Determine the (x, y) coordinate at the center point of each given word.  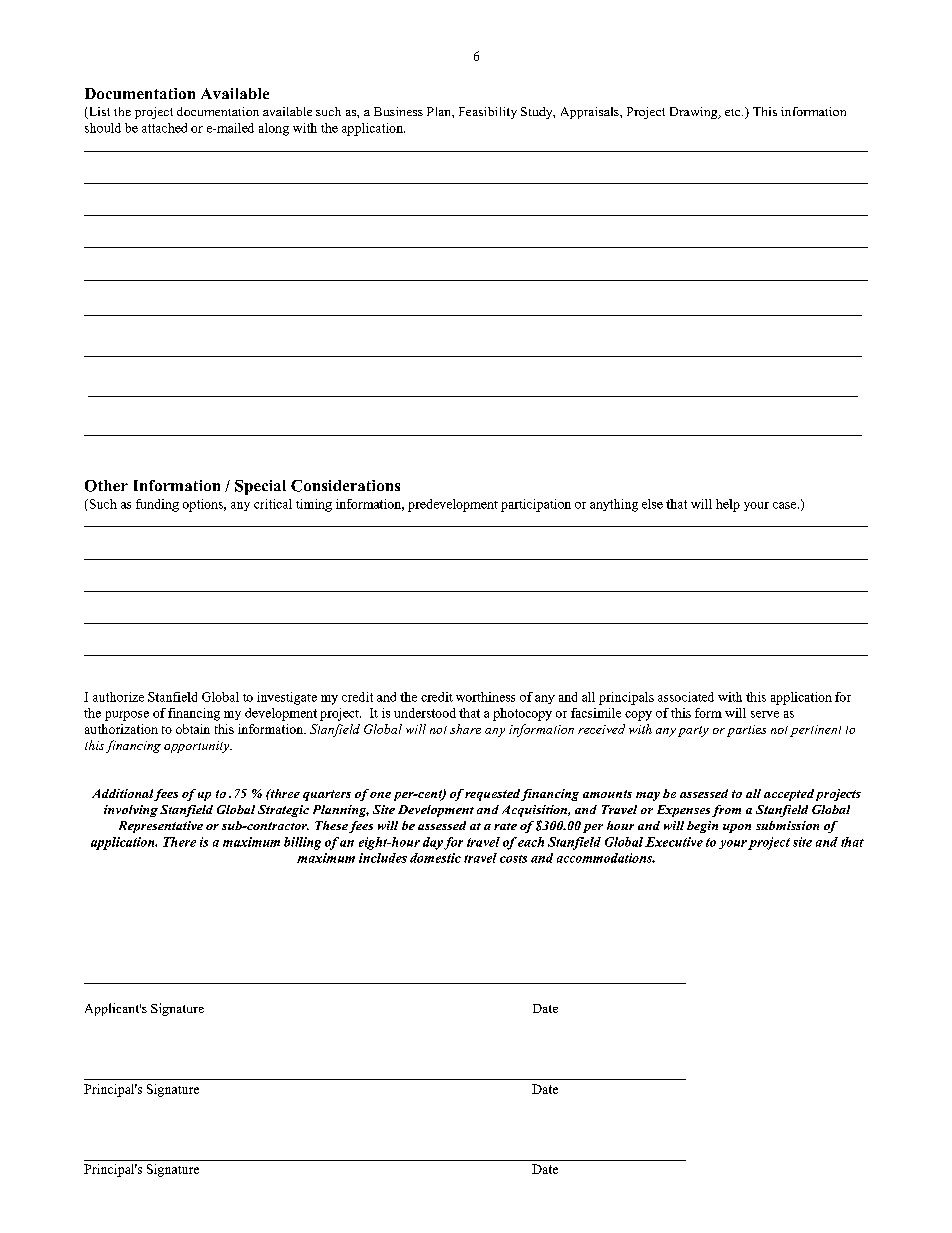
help (728, 505)
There (179, 842)
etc (734, 112)
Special (260, 487)
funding (157, 505)
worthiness (485, 697)
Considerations (345, 486)
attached (164, 128)
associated (686, 697)
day (433, 843)
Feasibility (488, 113)
